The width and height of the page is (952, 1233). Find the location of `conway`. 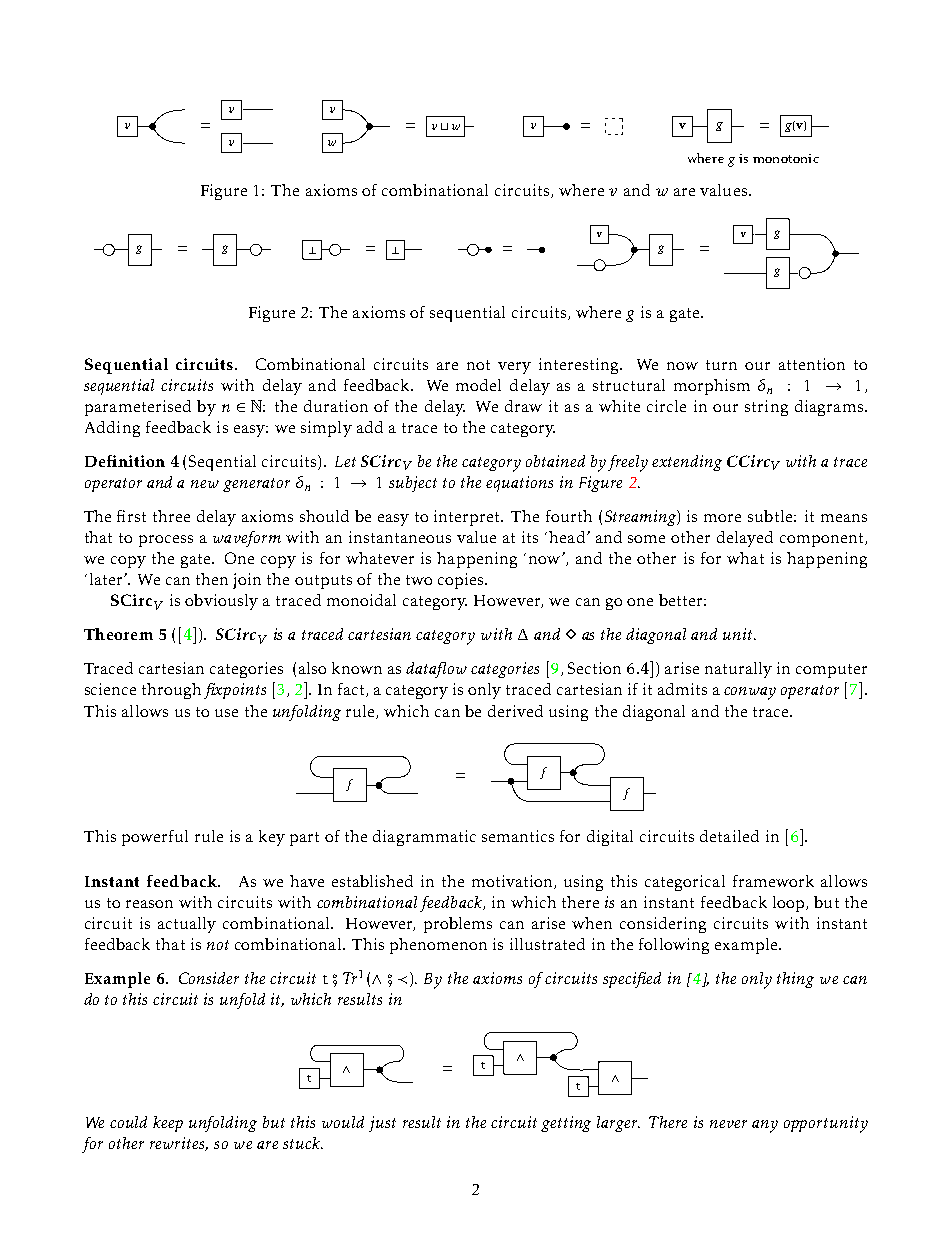

conway is located at coordinates (750, 693).
